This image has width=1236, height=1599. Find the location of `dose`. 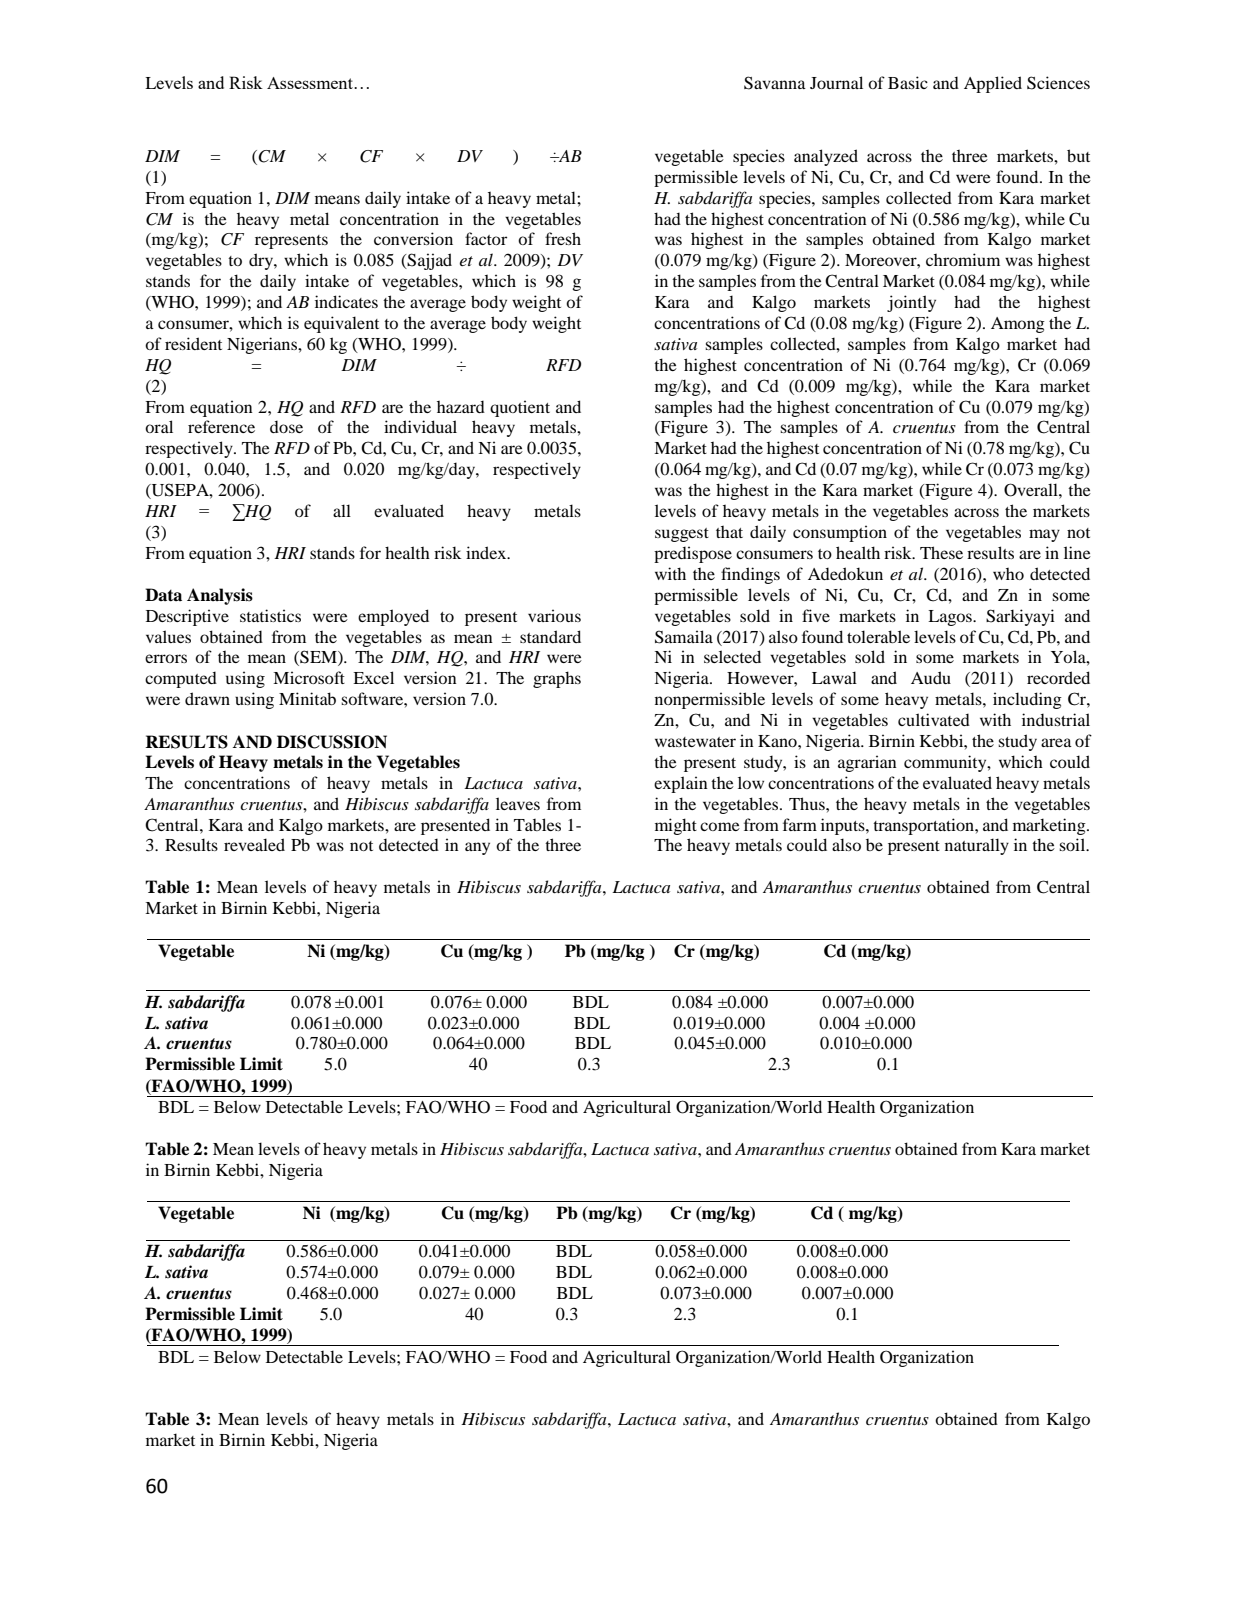

dose is located at coordinates (286, 426).
